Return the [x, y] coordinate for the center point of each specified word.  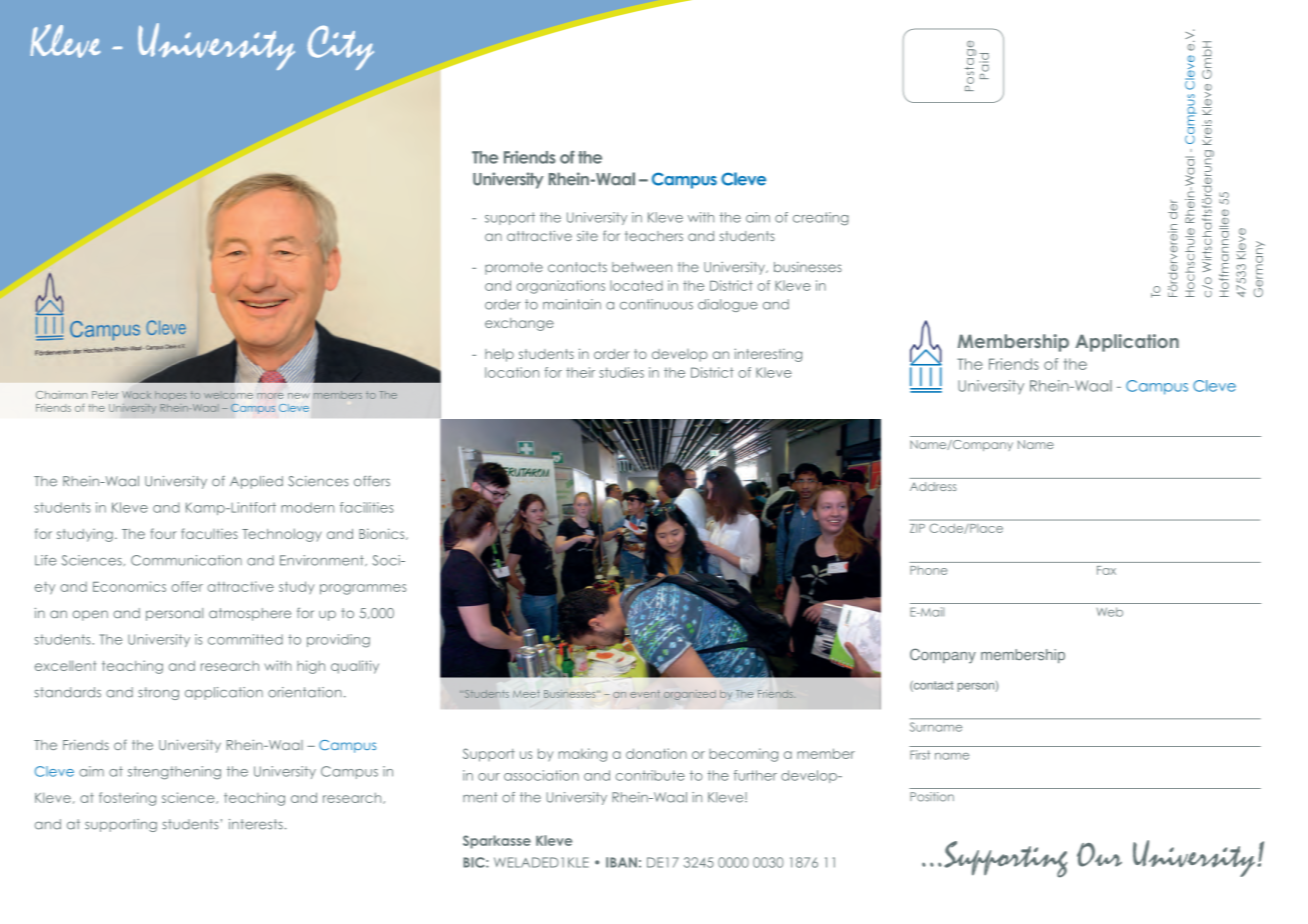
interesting [768, 355]
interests [256, 824]
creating [821, 219]
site [587, 236]
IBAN [621, 862]
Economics [129, 586]
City [341, 47]
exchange [519, 324]
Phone [928, 570]
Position [932, 797]
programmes [363, 589]
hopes [170, 396]
